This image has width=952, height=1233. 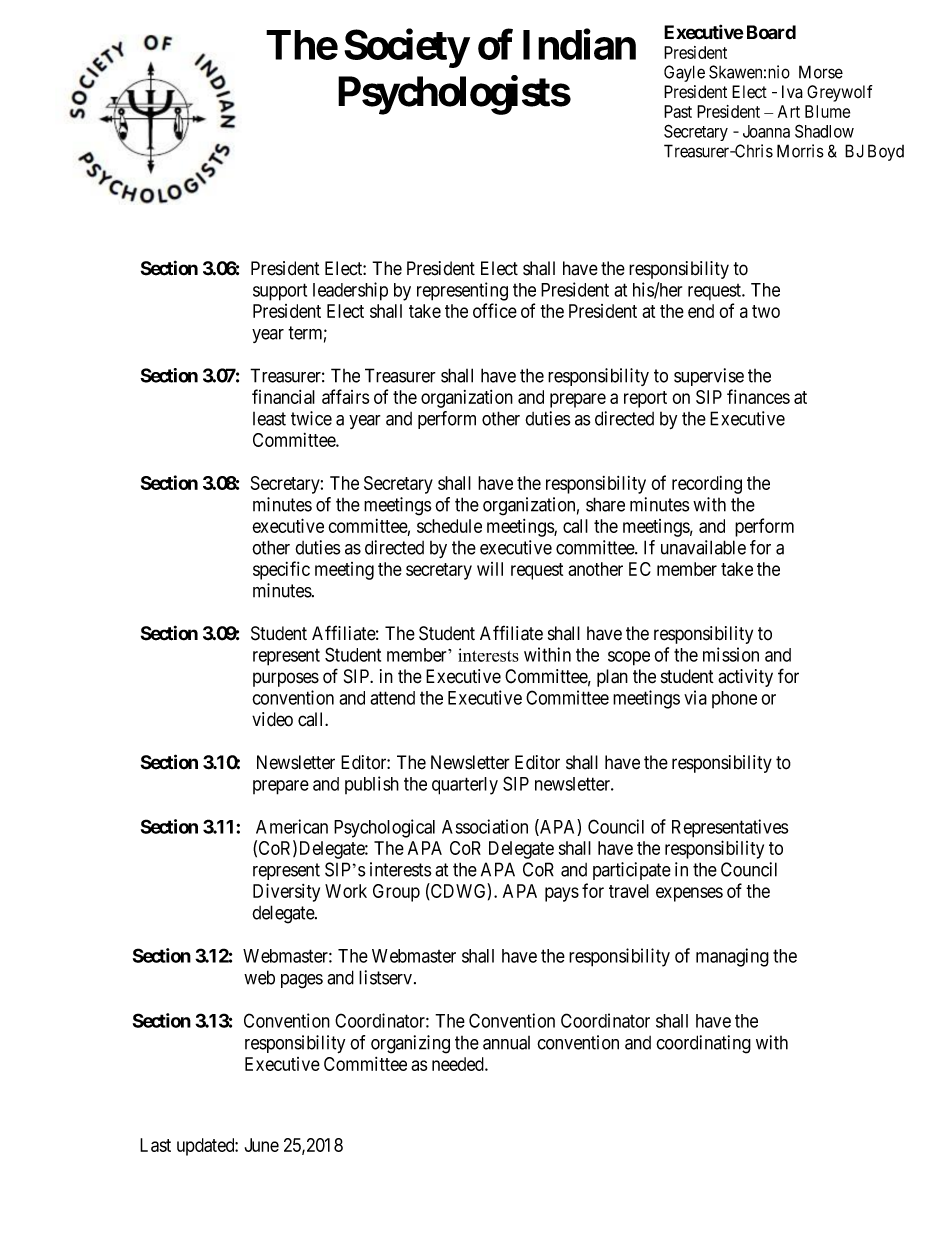 I want to click on quarterly, so click(x=465, y=786).
